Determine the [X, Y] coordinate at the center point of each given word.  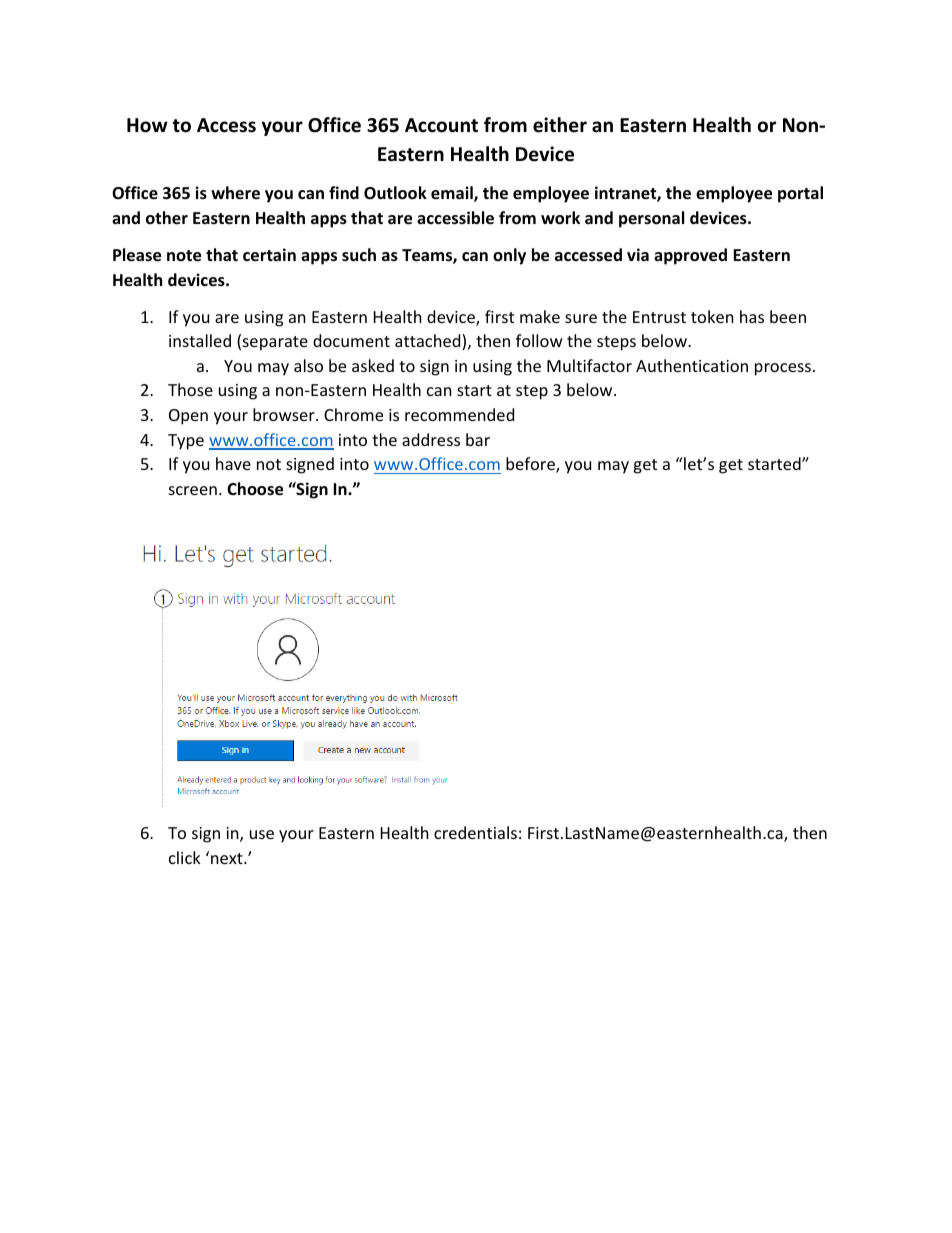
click [185, 857]
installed [200, 340]
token [712, 316]
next [228, 858]
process [783, 369]
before [531, 465]
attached [429, 342]
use [262, 834]
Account [441, 125]
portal [800, 194]
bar [478, 439]
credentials [475, 832]
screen [193, 490]
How [147, 125]
